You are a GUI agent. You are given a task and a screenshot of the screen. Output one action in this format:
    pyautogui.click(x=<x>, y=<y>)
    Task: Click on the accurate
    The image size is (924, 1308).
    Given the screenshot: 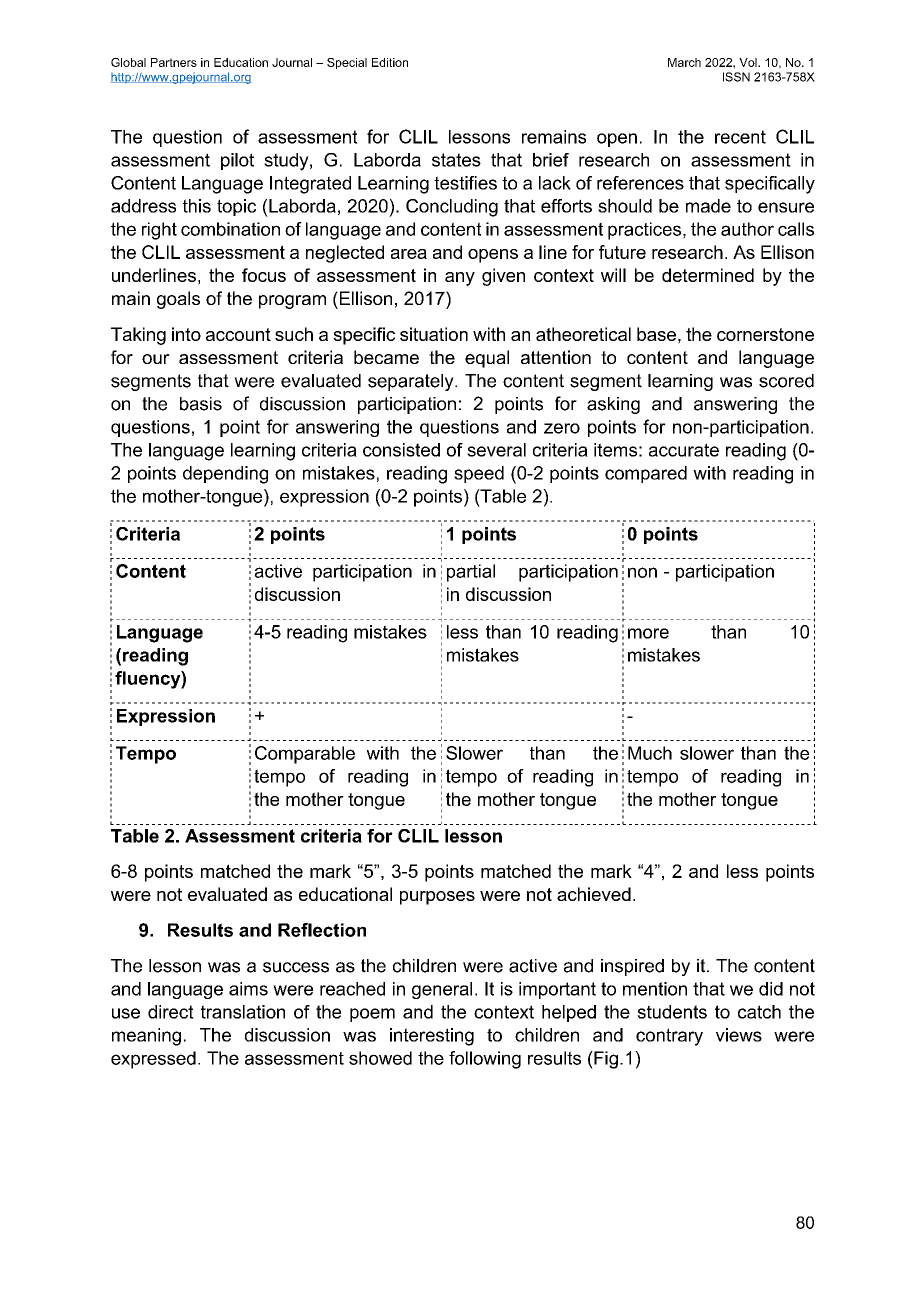 What is the action you would take?
    pyautogui.click(x=684, y=450)
